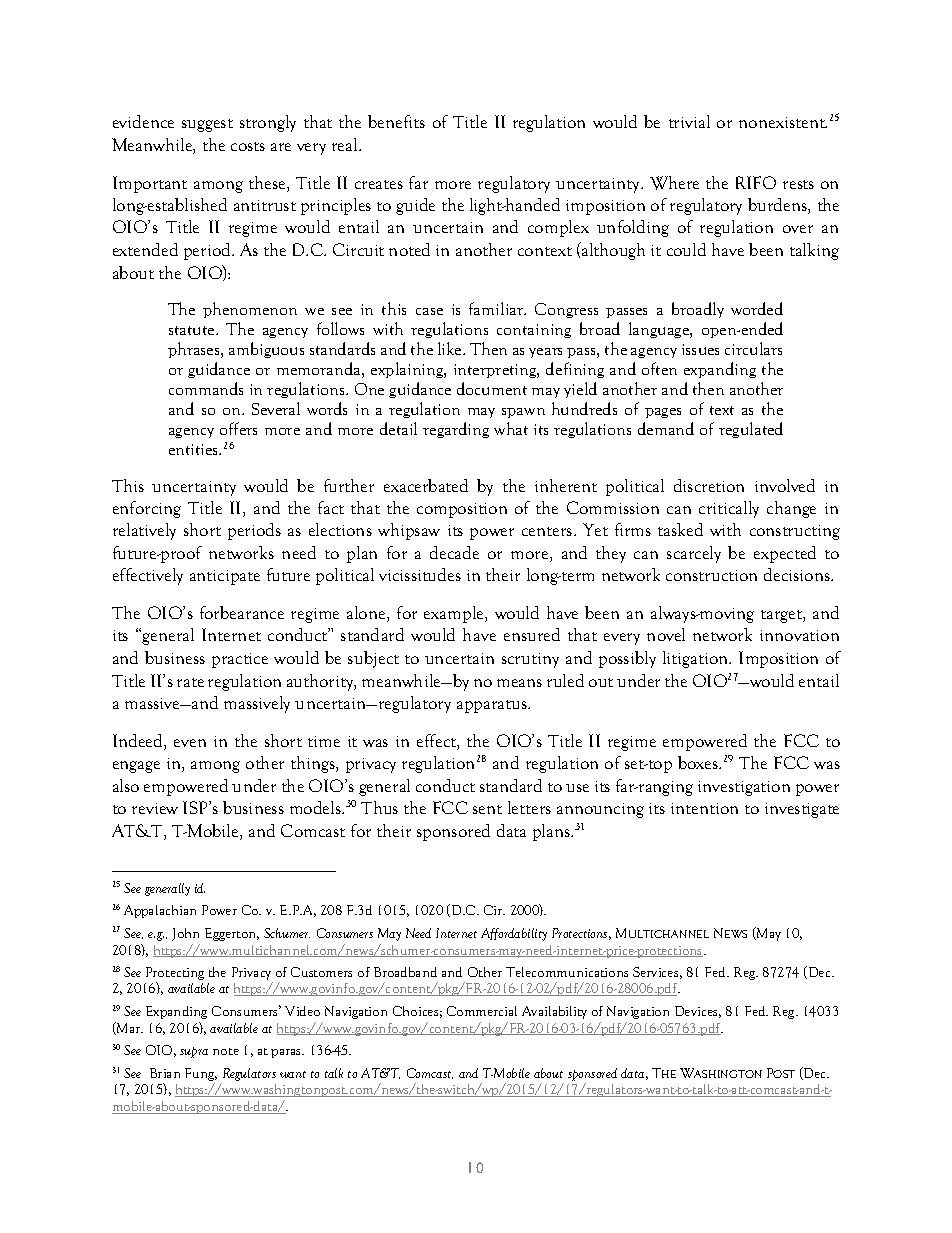 This page has height=1233, width=952. Describe the element at coordinates (689, 121) in the page. I see `trivial` at that location.
